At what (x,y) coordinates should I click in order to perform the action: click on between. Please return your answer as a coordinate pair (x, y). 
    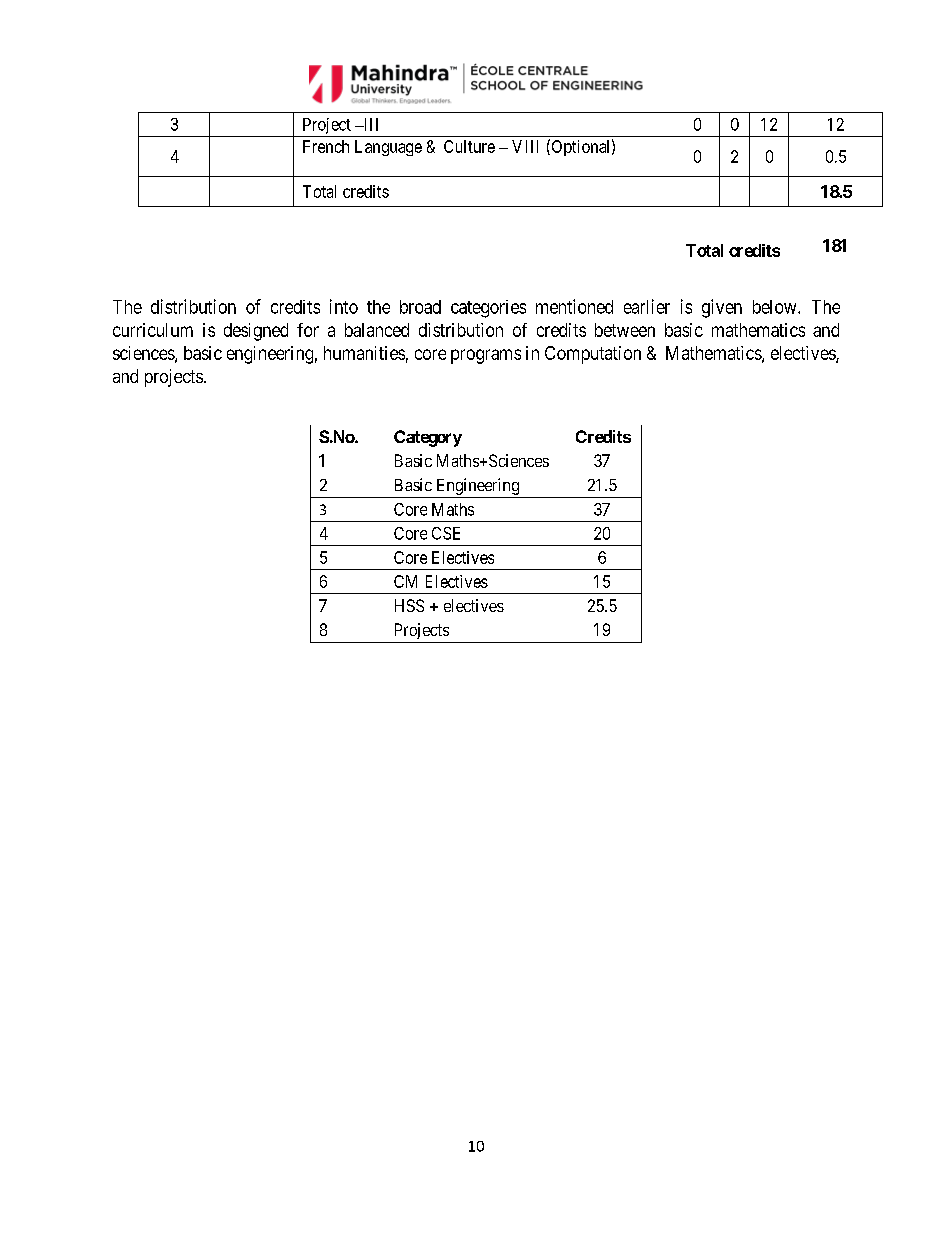
    Looking at the image, I should click on (625, 330).
